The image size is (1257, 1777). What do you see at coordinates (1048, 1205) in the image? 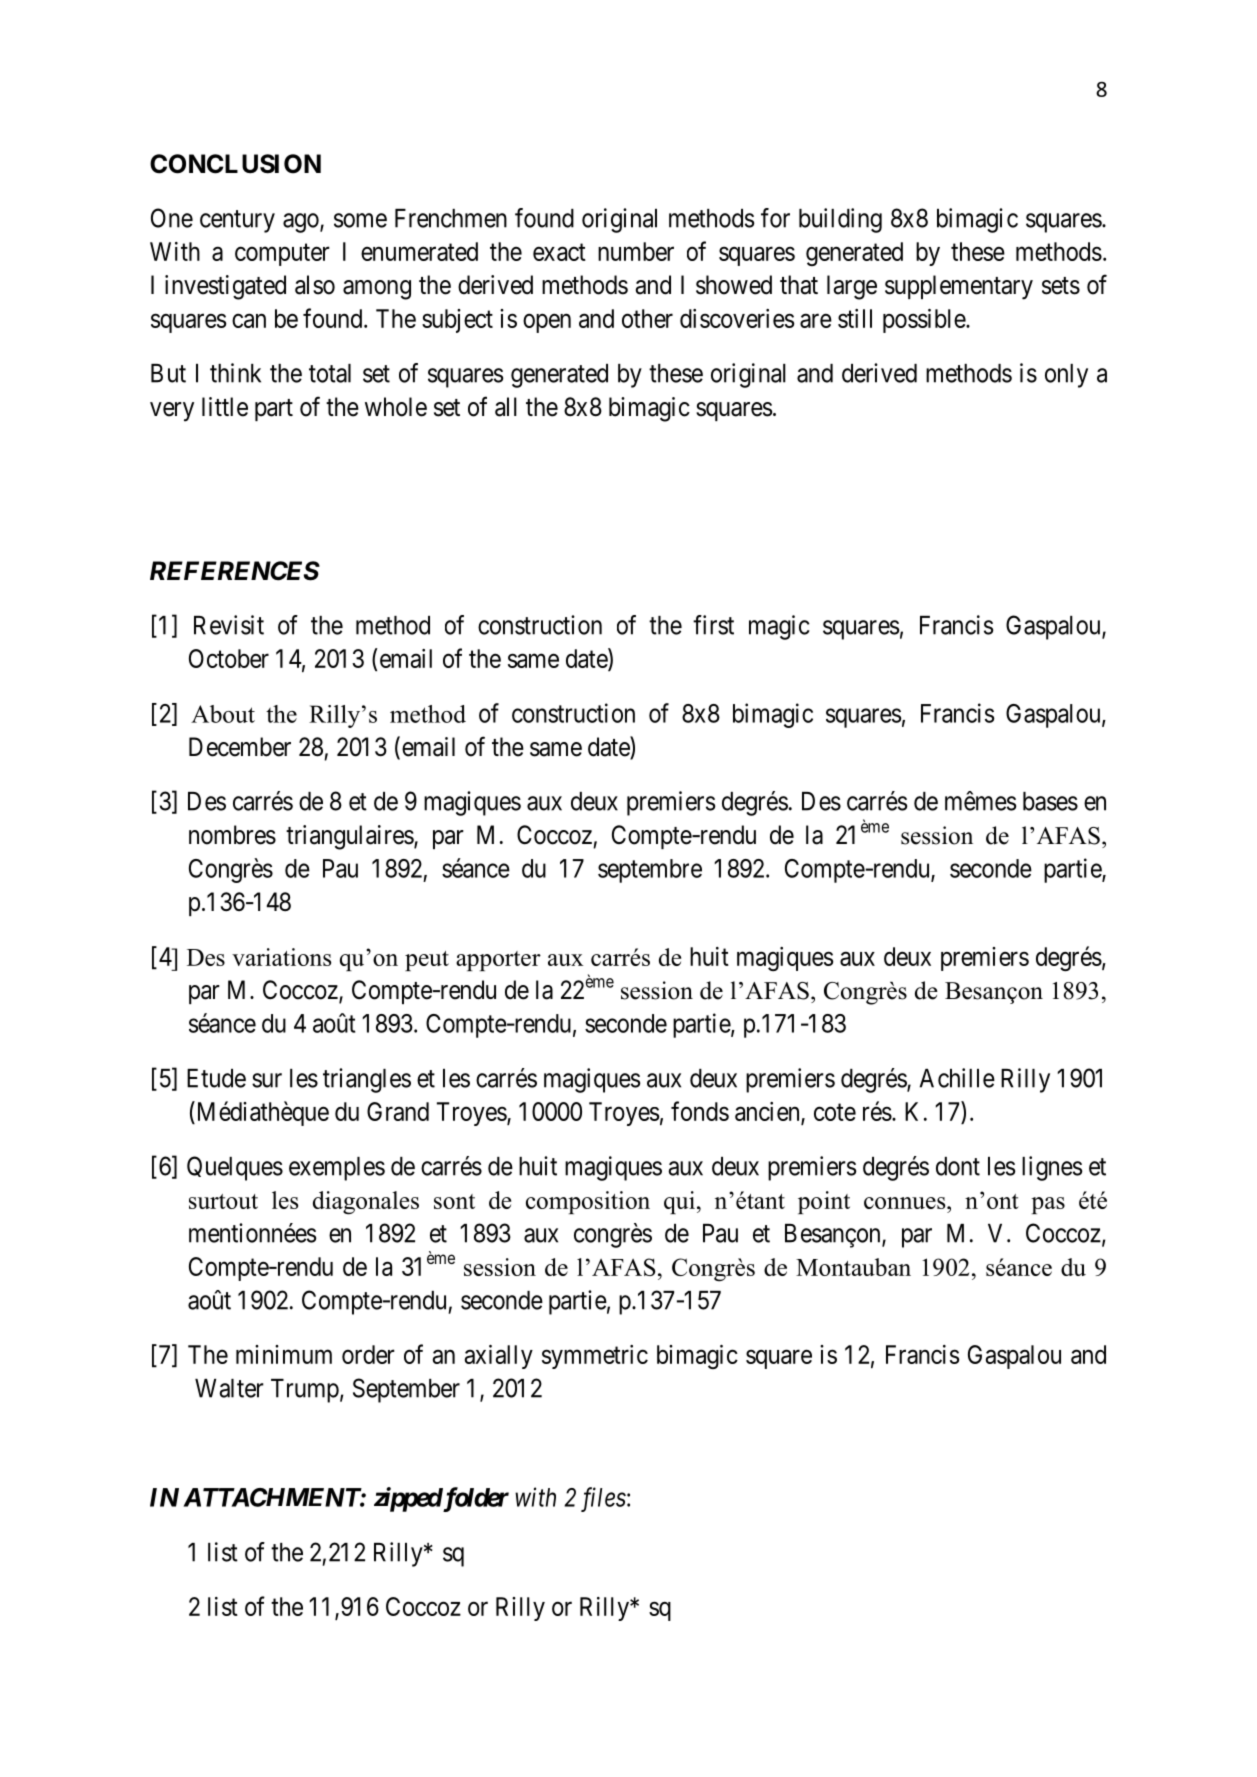
I see `pas` at bounding box center [1048, 1205].
